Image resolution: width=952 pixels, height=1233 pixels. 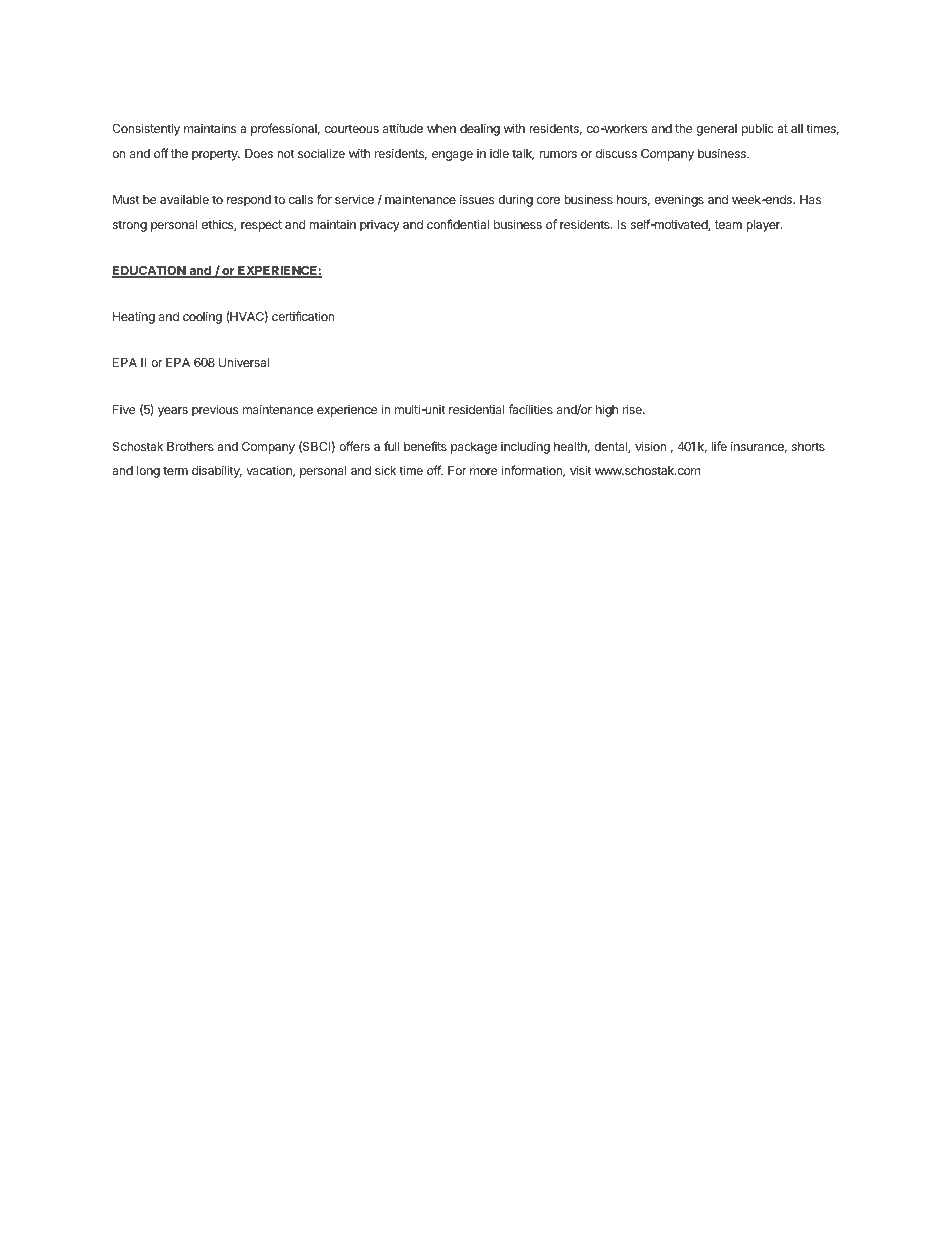 I want to click on certification, so click(x=303, y=316).
